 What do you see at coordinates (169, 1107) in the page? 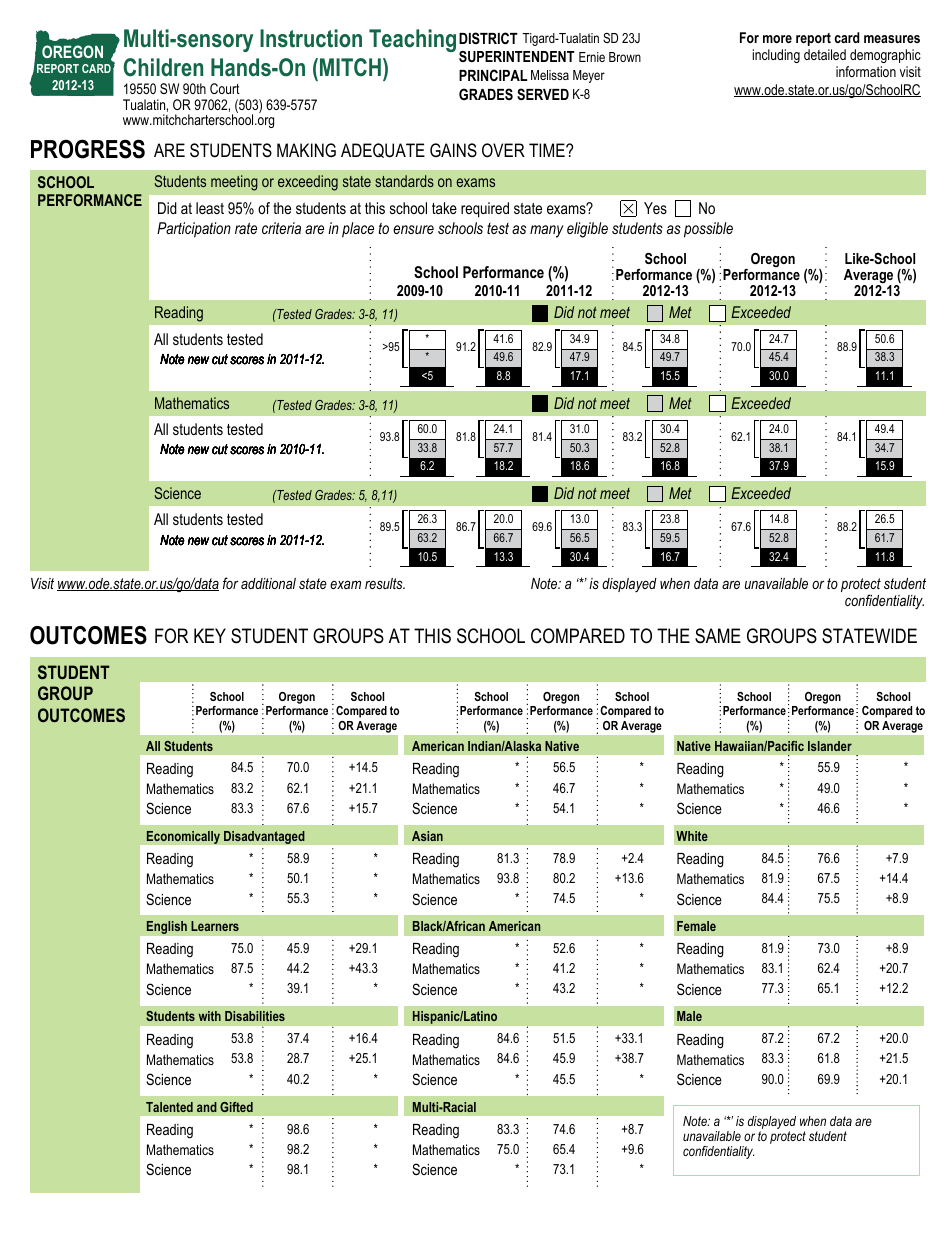
I see `Talented` at bounding box center [169, 1107].
